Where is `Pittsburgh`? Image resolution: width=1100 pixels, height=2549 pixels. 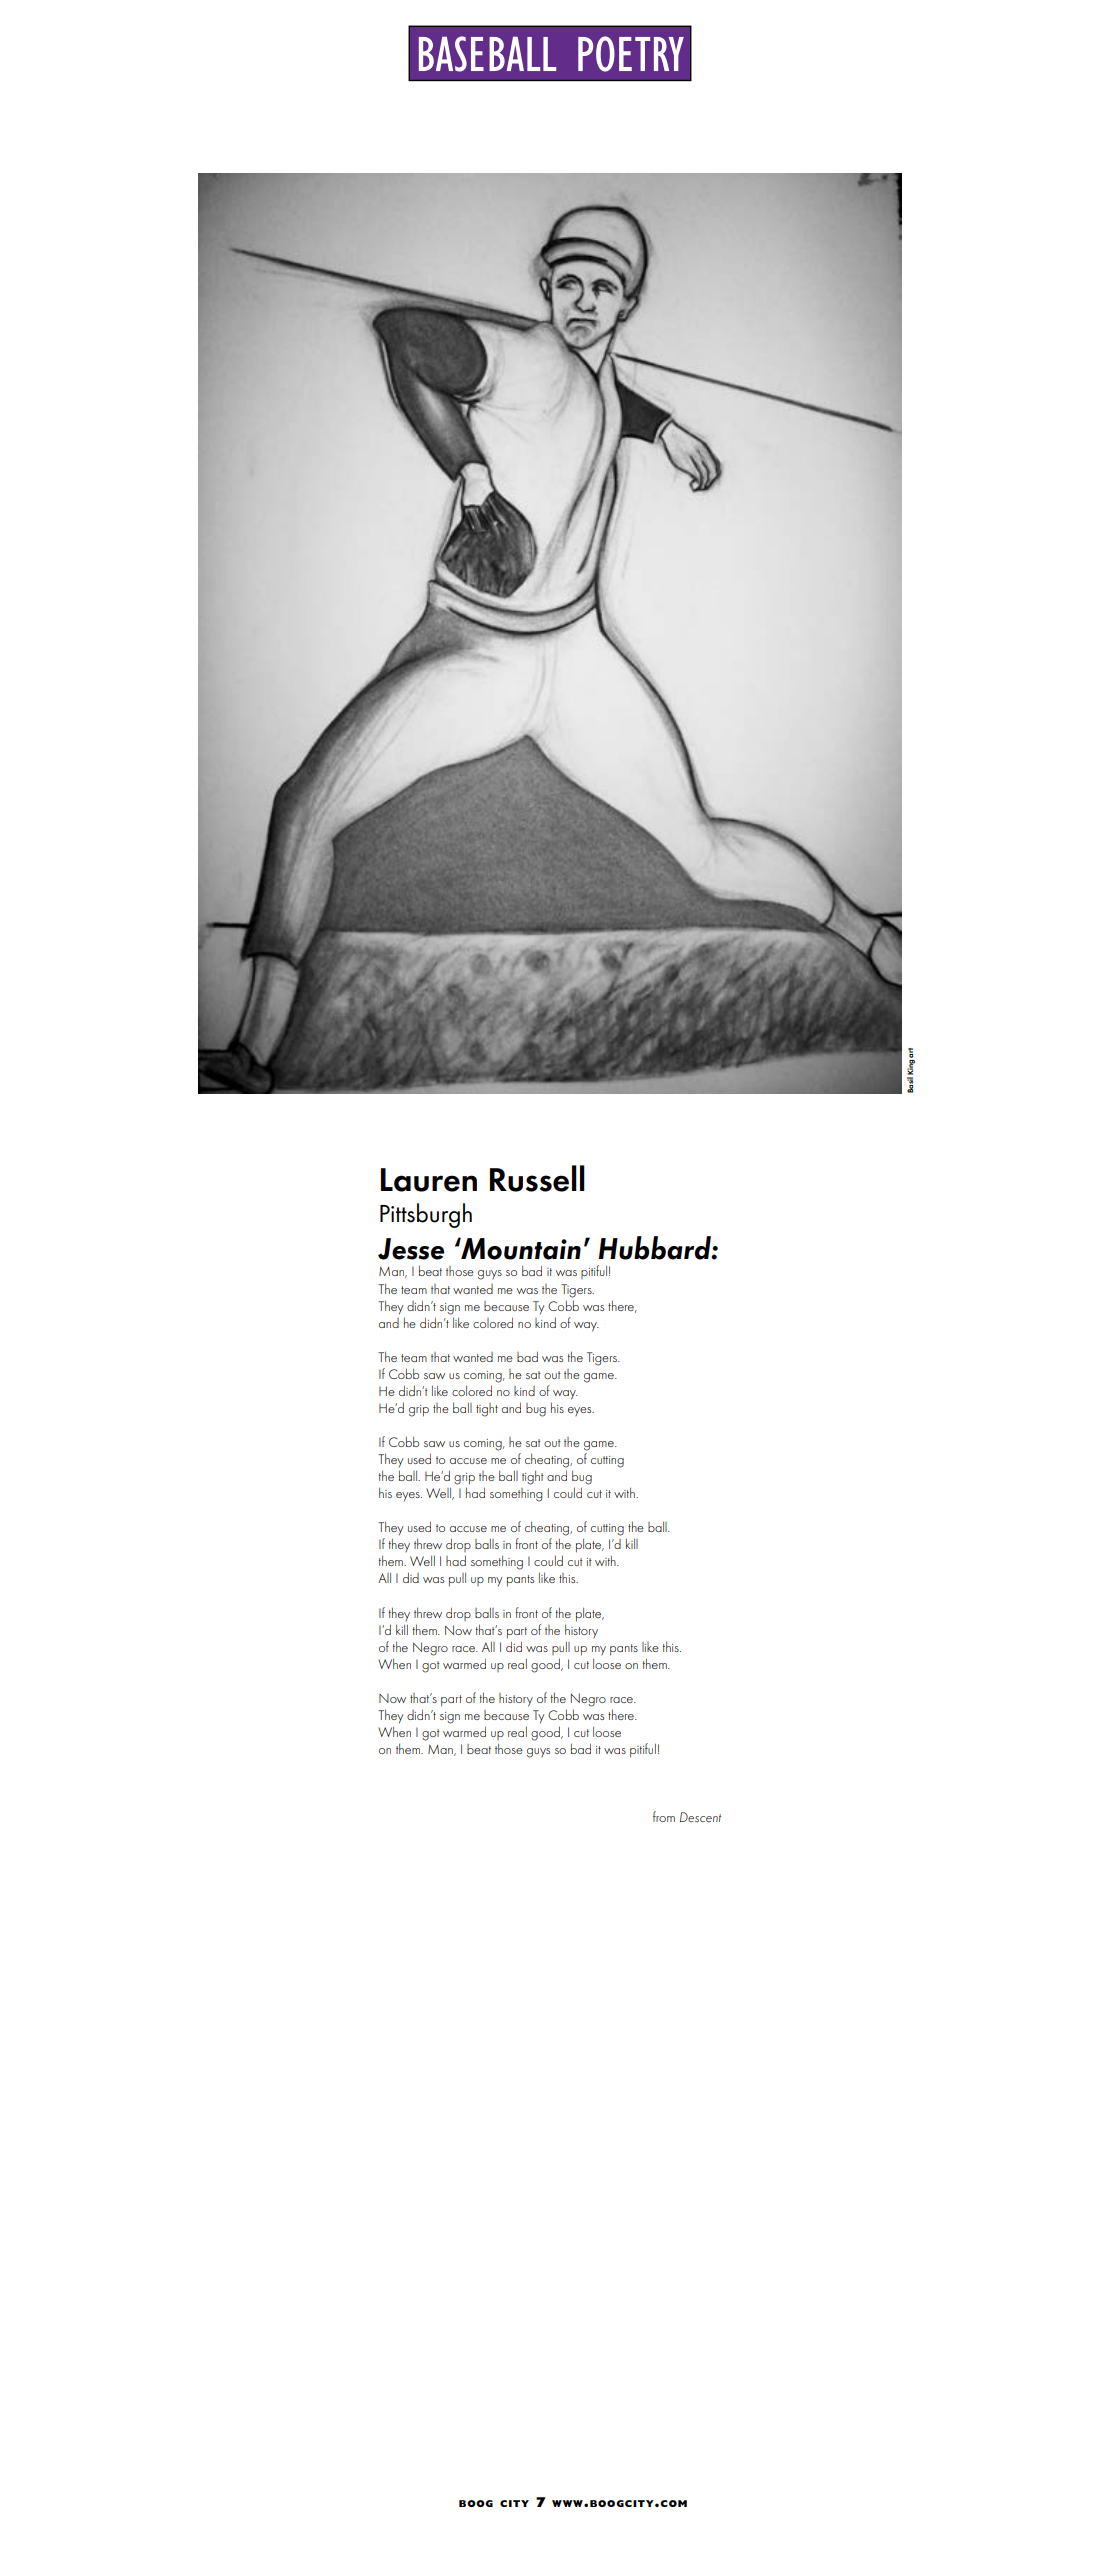
Pittsburgh is located at coordinates (426, 1215).
